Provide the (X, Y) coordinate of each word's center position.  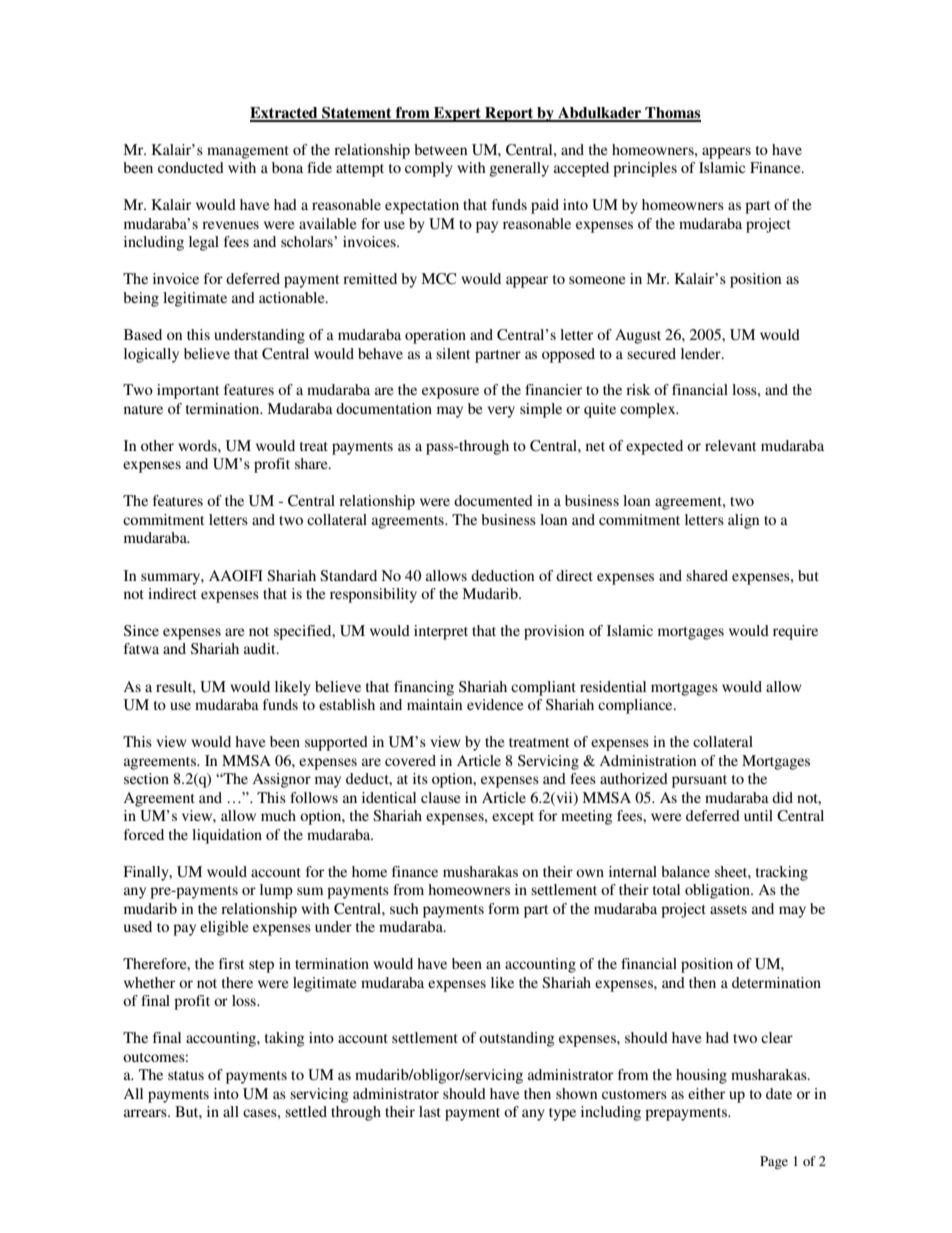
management (248, 152)
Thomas (672, 114)
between (440, 149)
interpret (441, 632)
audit (261, 648)
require (795, 632)
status (186, 1075)
